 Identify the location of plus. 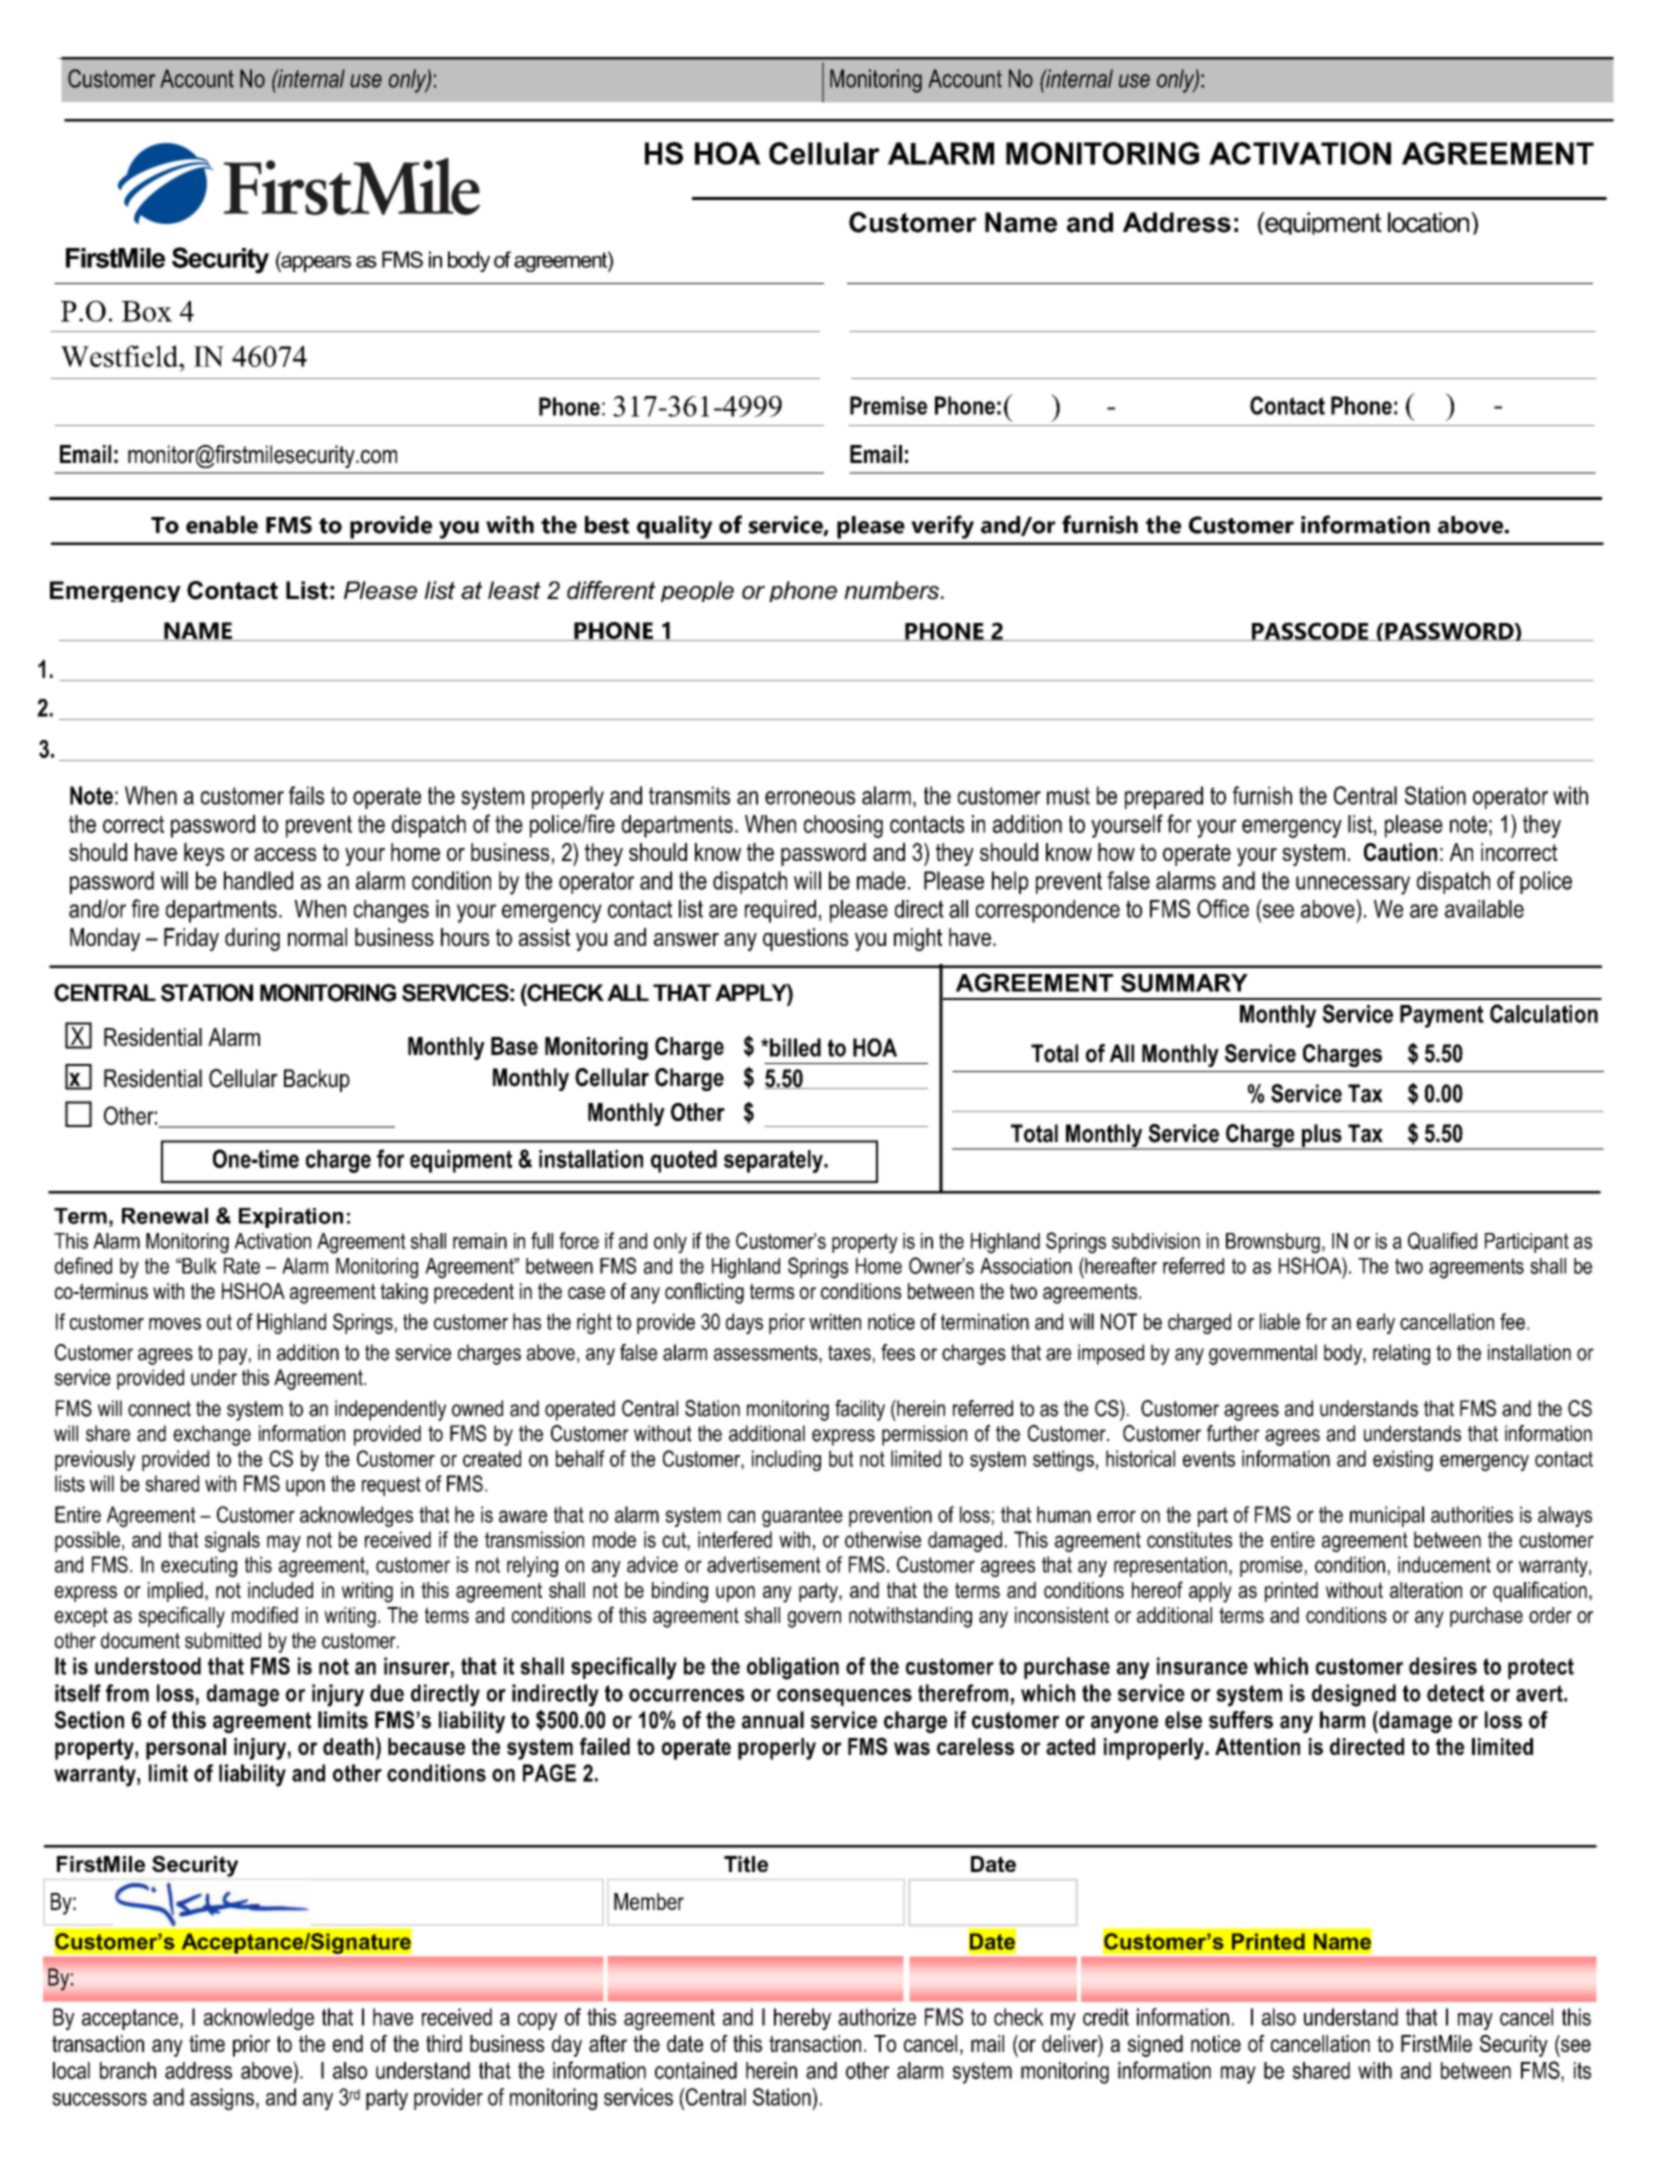
(1321, 1136).
